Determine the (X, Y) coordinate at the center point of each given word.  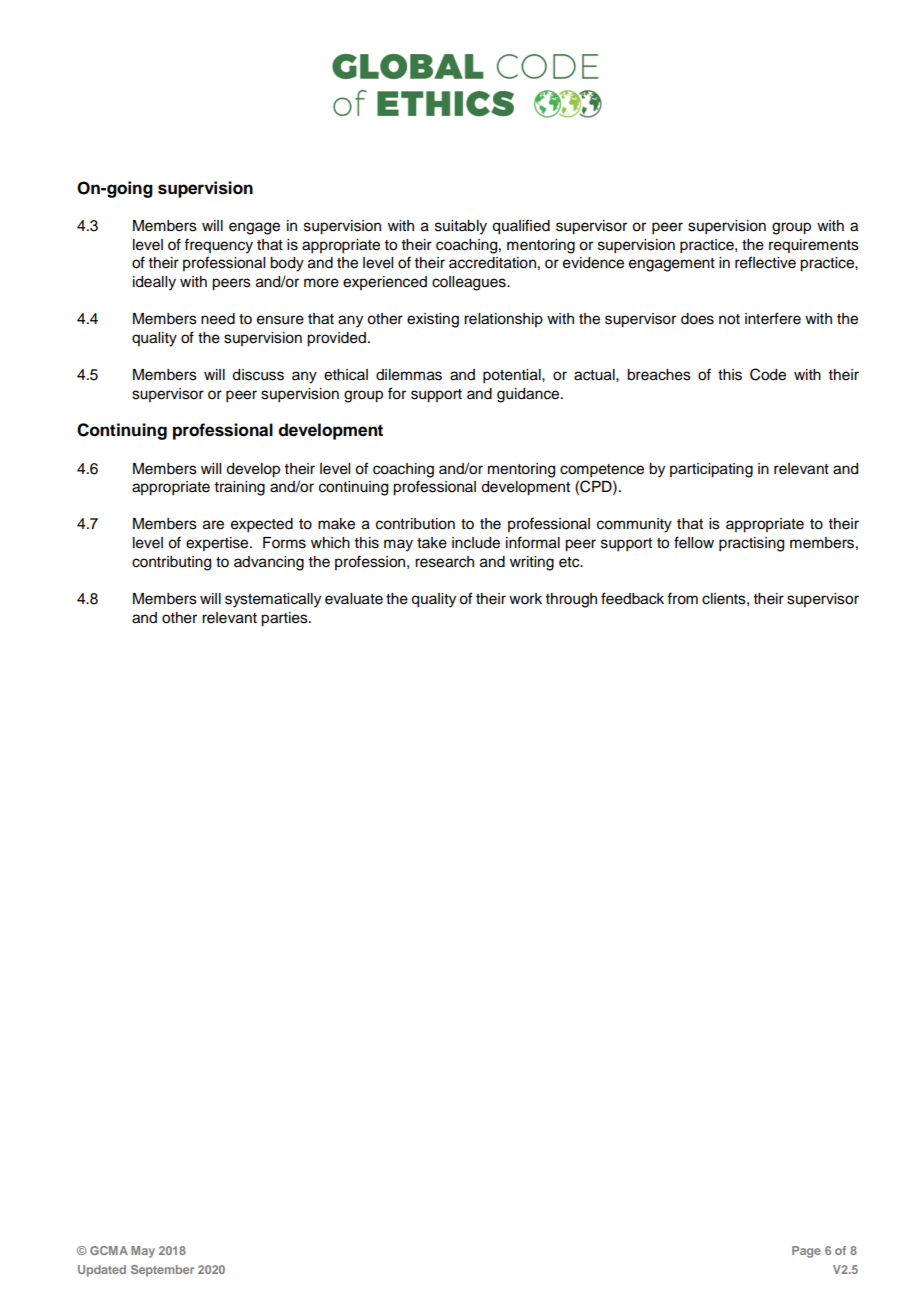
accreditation (492, 263)
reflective (765, 262)
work (525, 599)
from (682, 598)
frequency (218, 246)
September (162, 1271)
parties (285, 619)
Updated (102, 1271)
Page (806, 1252)
